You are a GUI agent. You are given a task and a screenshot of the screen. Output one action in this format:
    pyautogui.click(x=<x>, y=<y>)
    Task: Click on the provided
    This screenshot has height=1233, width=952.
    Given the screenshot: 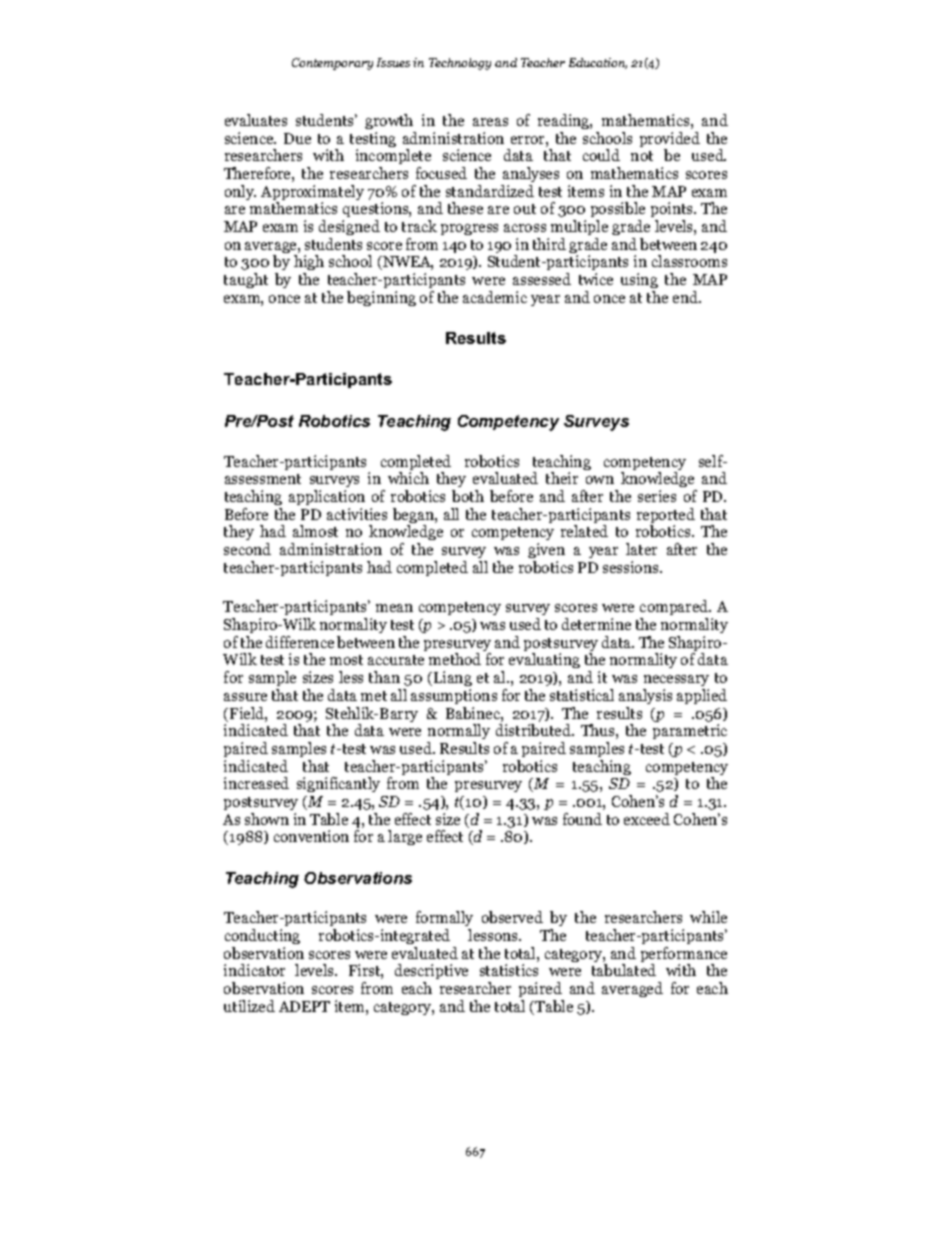 What is the action you would take?
    pyautogui.click(x=670, y=141)
